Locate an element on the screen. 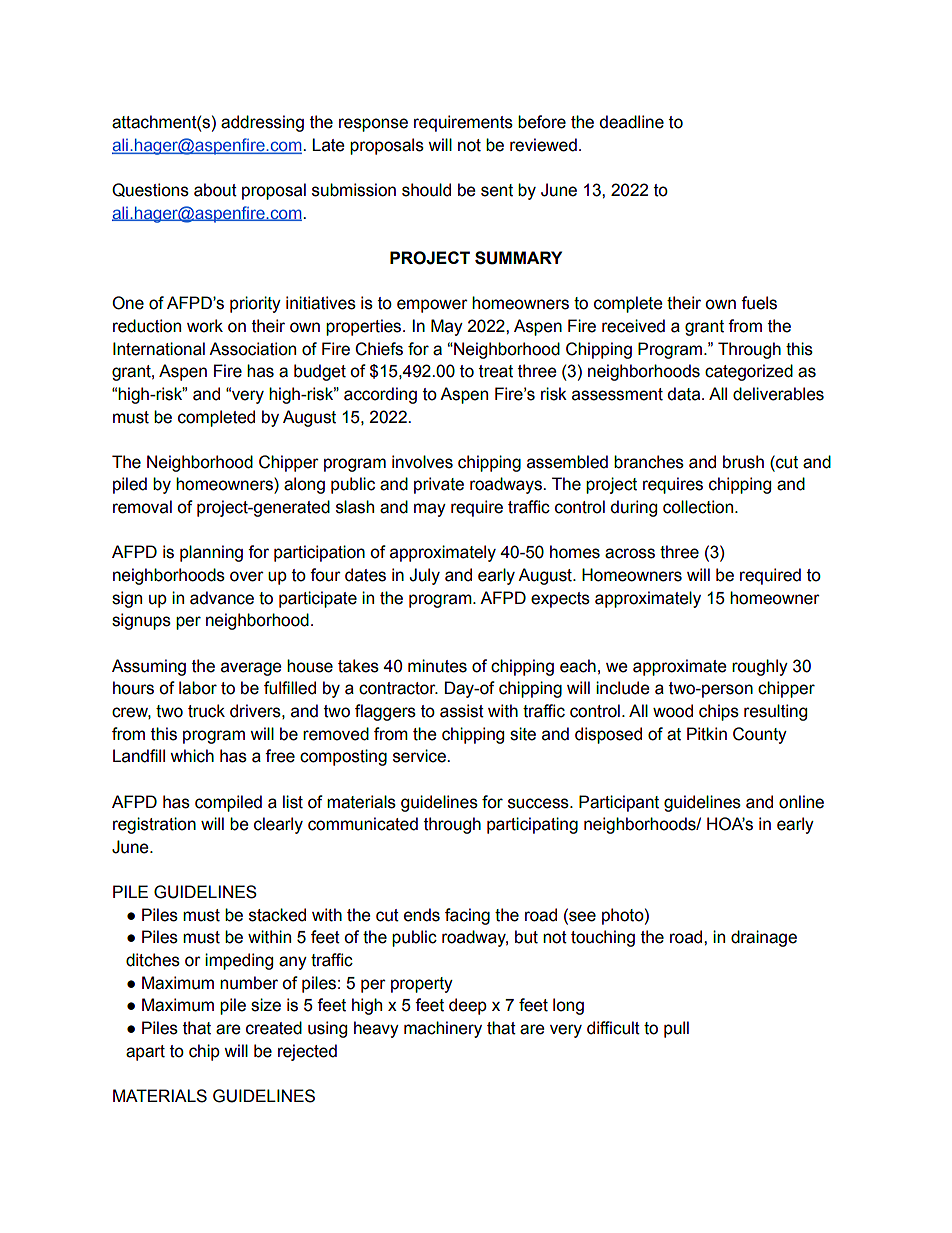  assist is located at coordinates (462, 711).
